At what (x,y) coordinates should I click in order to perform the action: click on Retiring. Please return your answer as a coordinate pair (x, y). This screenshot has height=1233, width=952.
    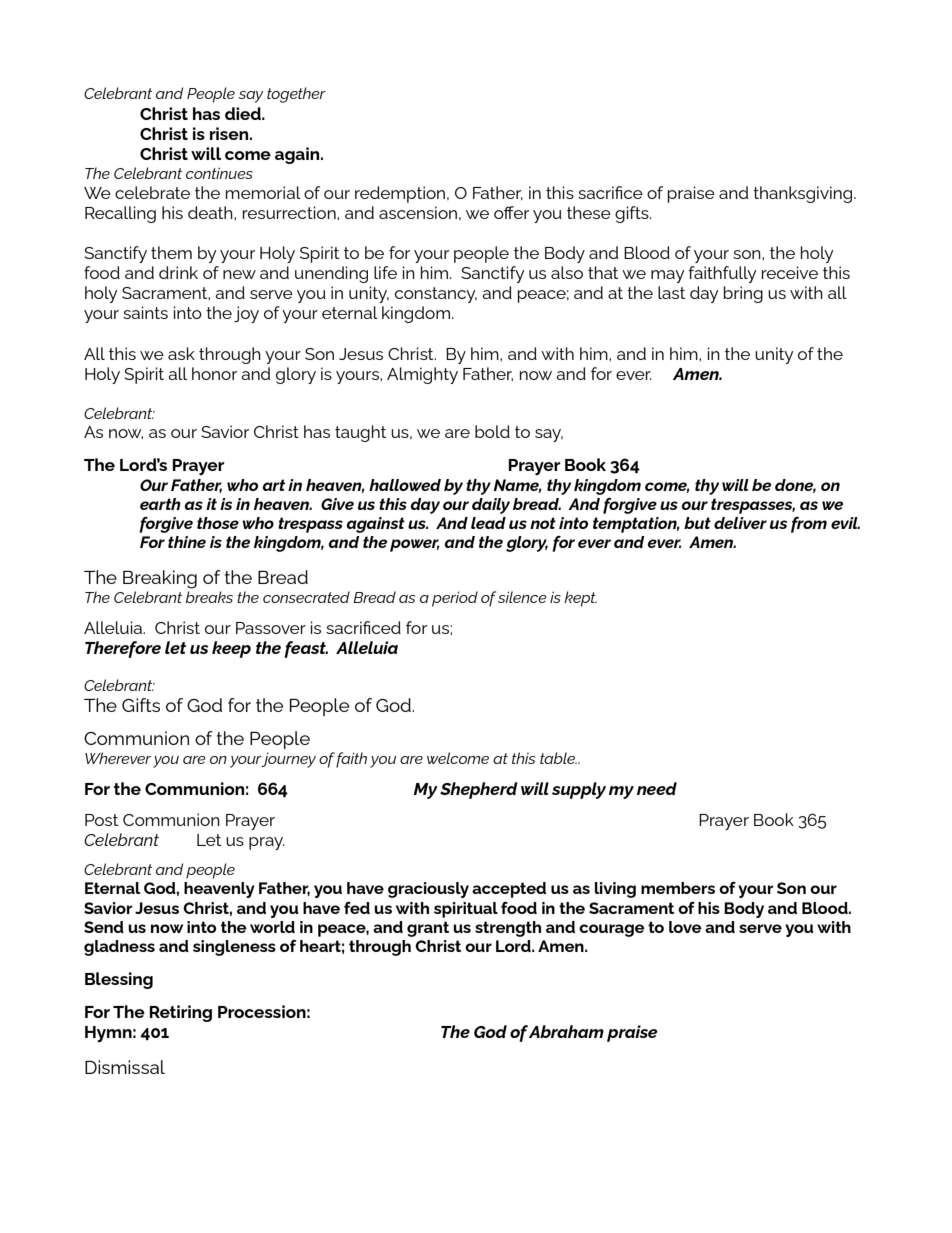
    Looking at the image, I should click on (180, 1013).
